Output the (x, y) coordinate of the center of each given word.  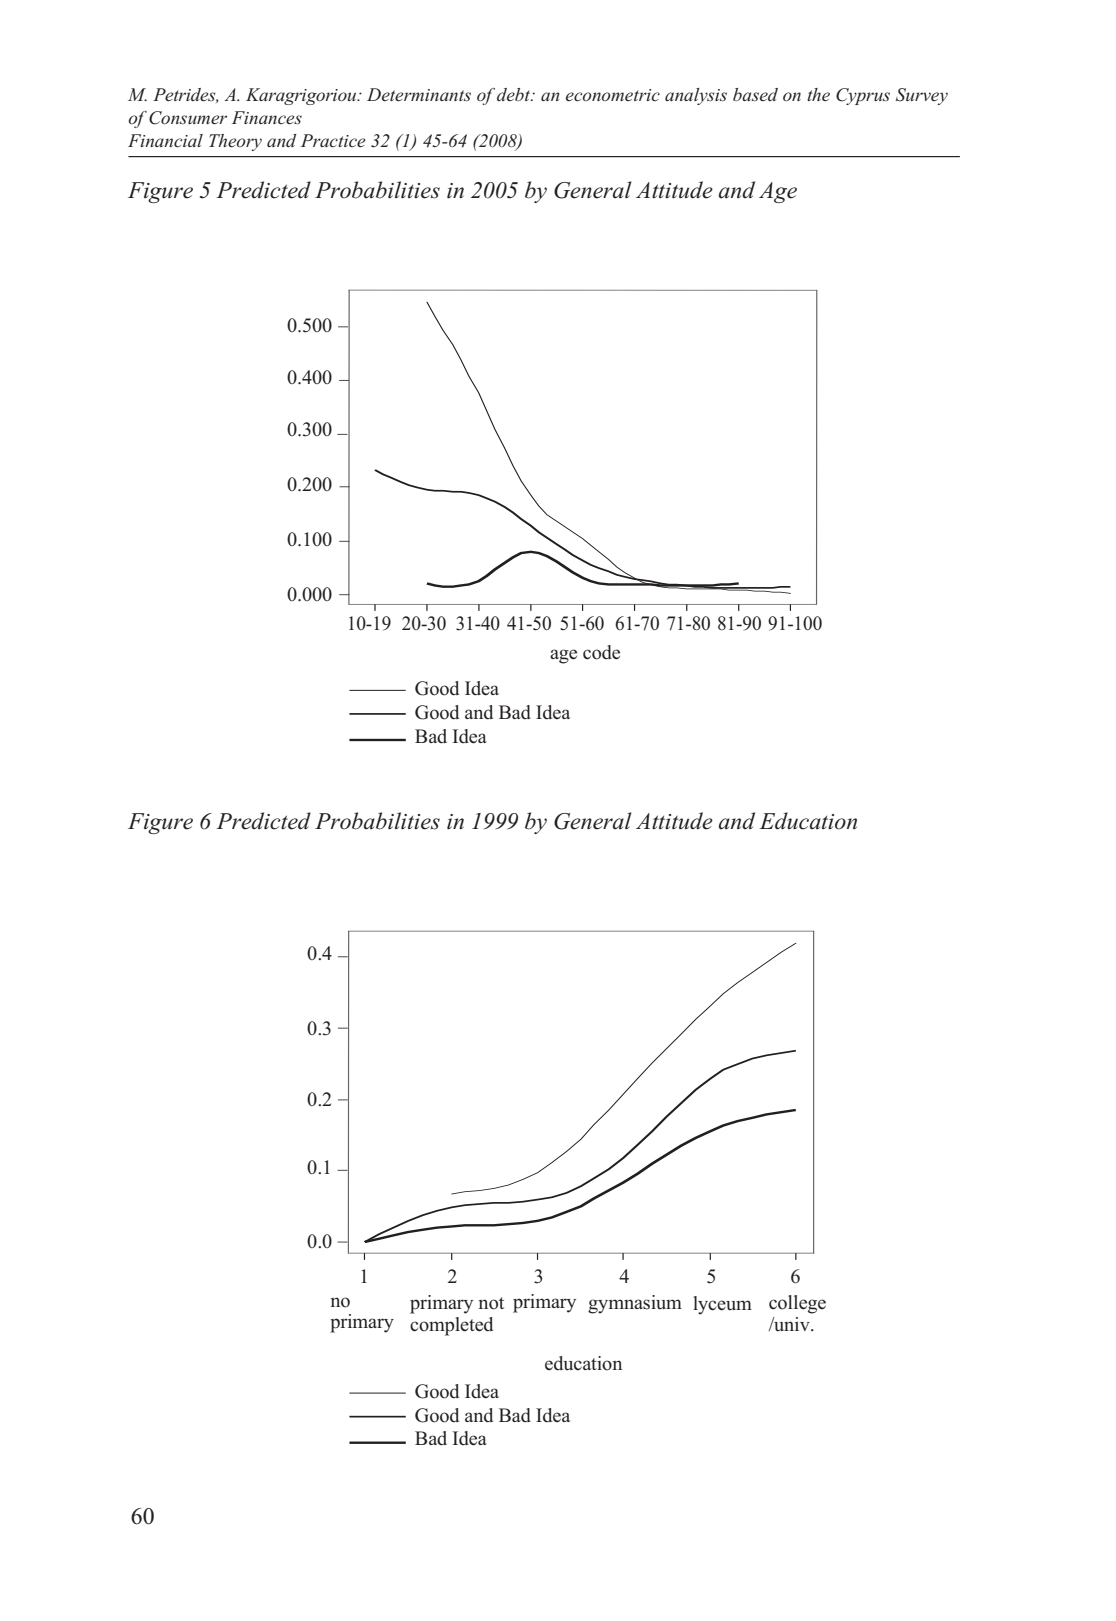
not (491, 1303)
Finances (267, 117)
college (797, 1304)
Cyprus (863, 96)
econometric (613, 95)
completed (451, 1326)
